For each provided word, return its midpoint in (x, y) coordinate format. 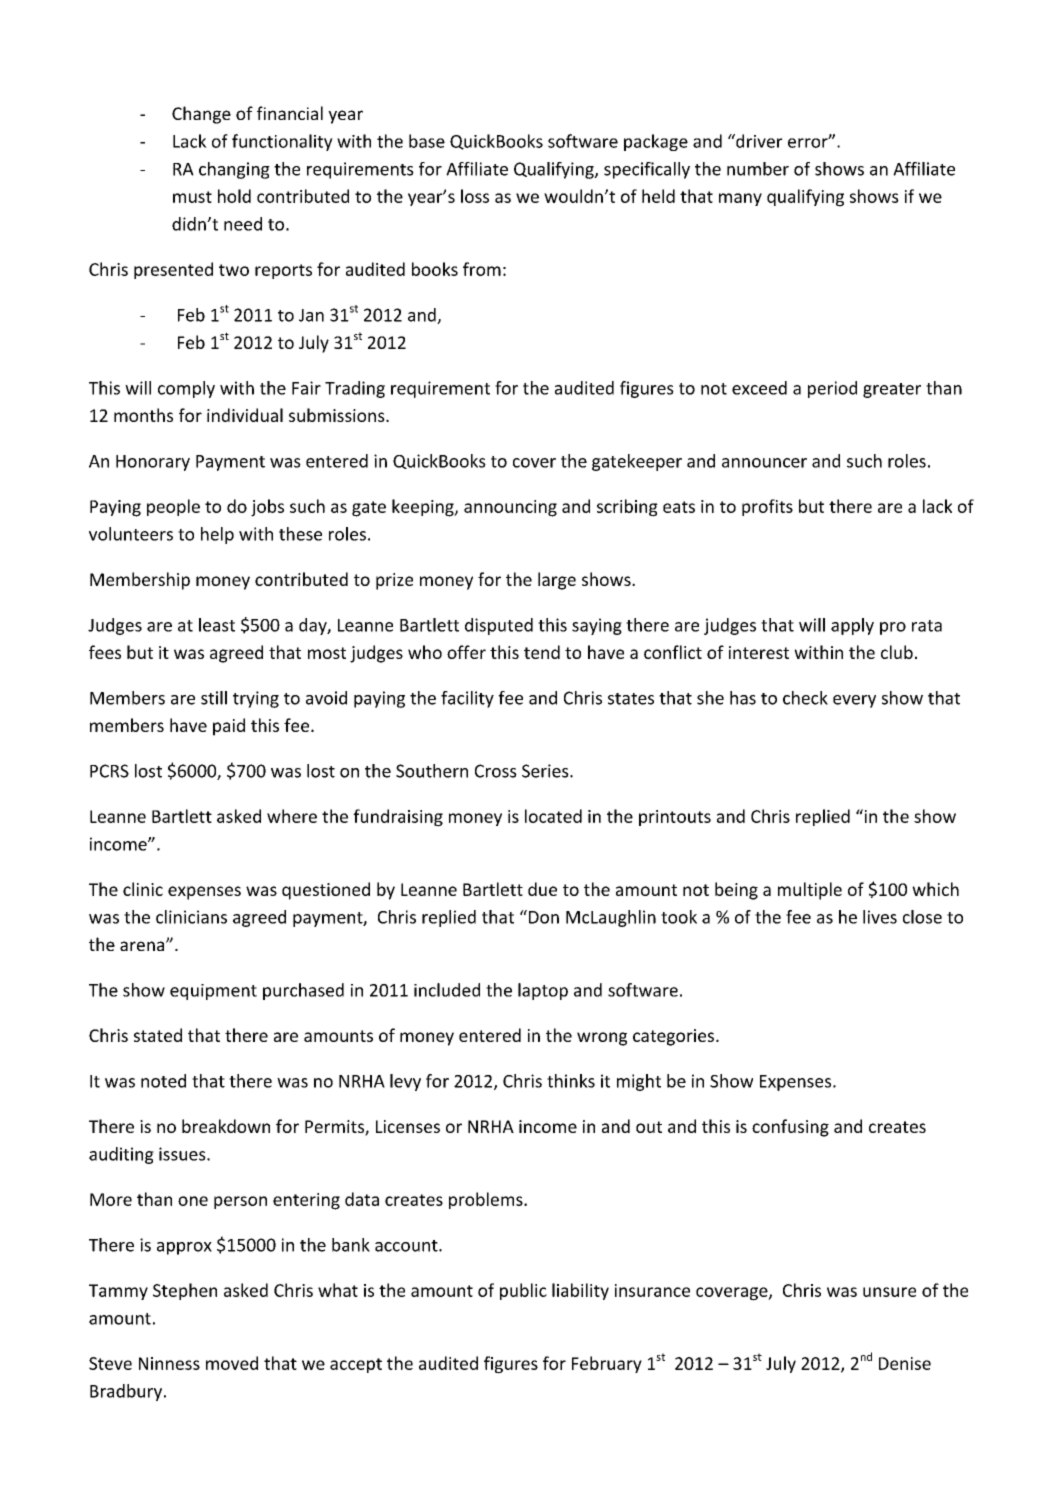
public (523, 1291)
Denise (905, 1363)
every (854, 701)
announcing (510, 508)
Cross (496, 771)
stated (158, 1035)
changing (234, 170)
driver (758, 141)
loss (475, 196)
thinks (571, 1081)
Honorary (153, 463)
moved (232, 1363)
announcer (764, 463)
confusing (790, 1128)
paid (229, 727)
